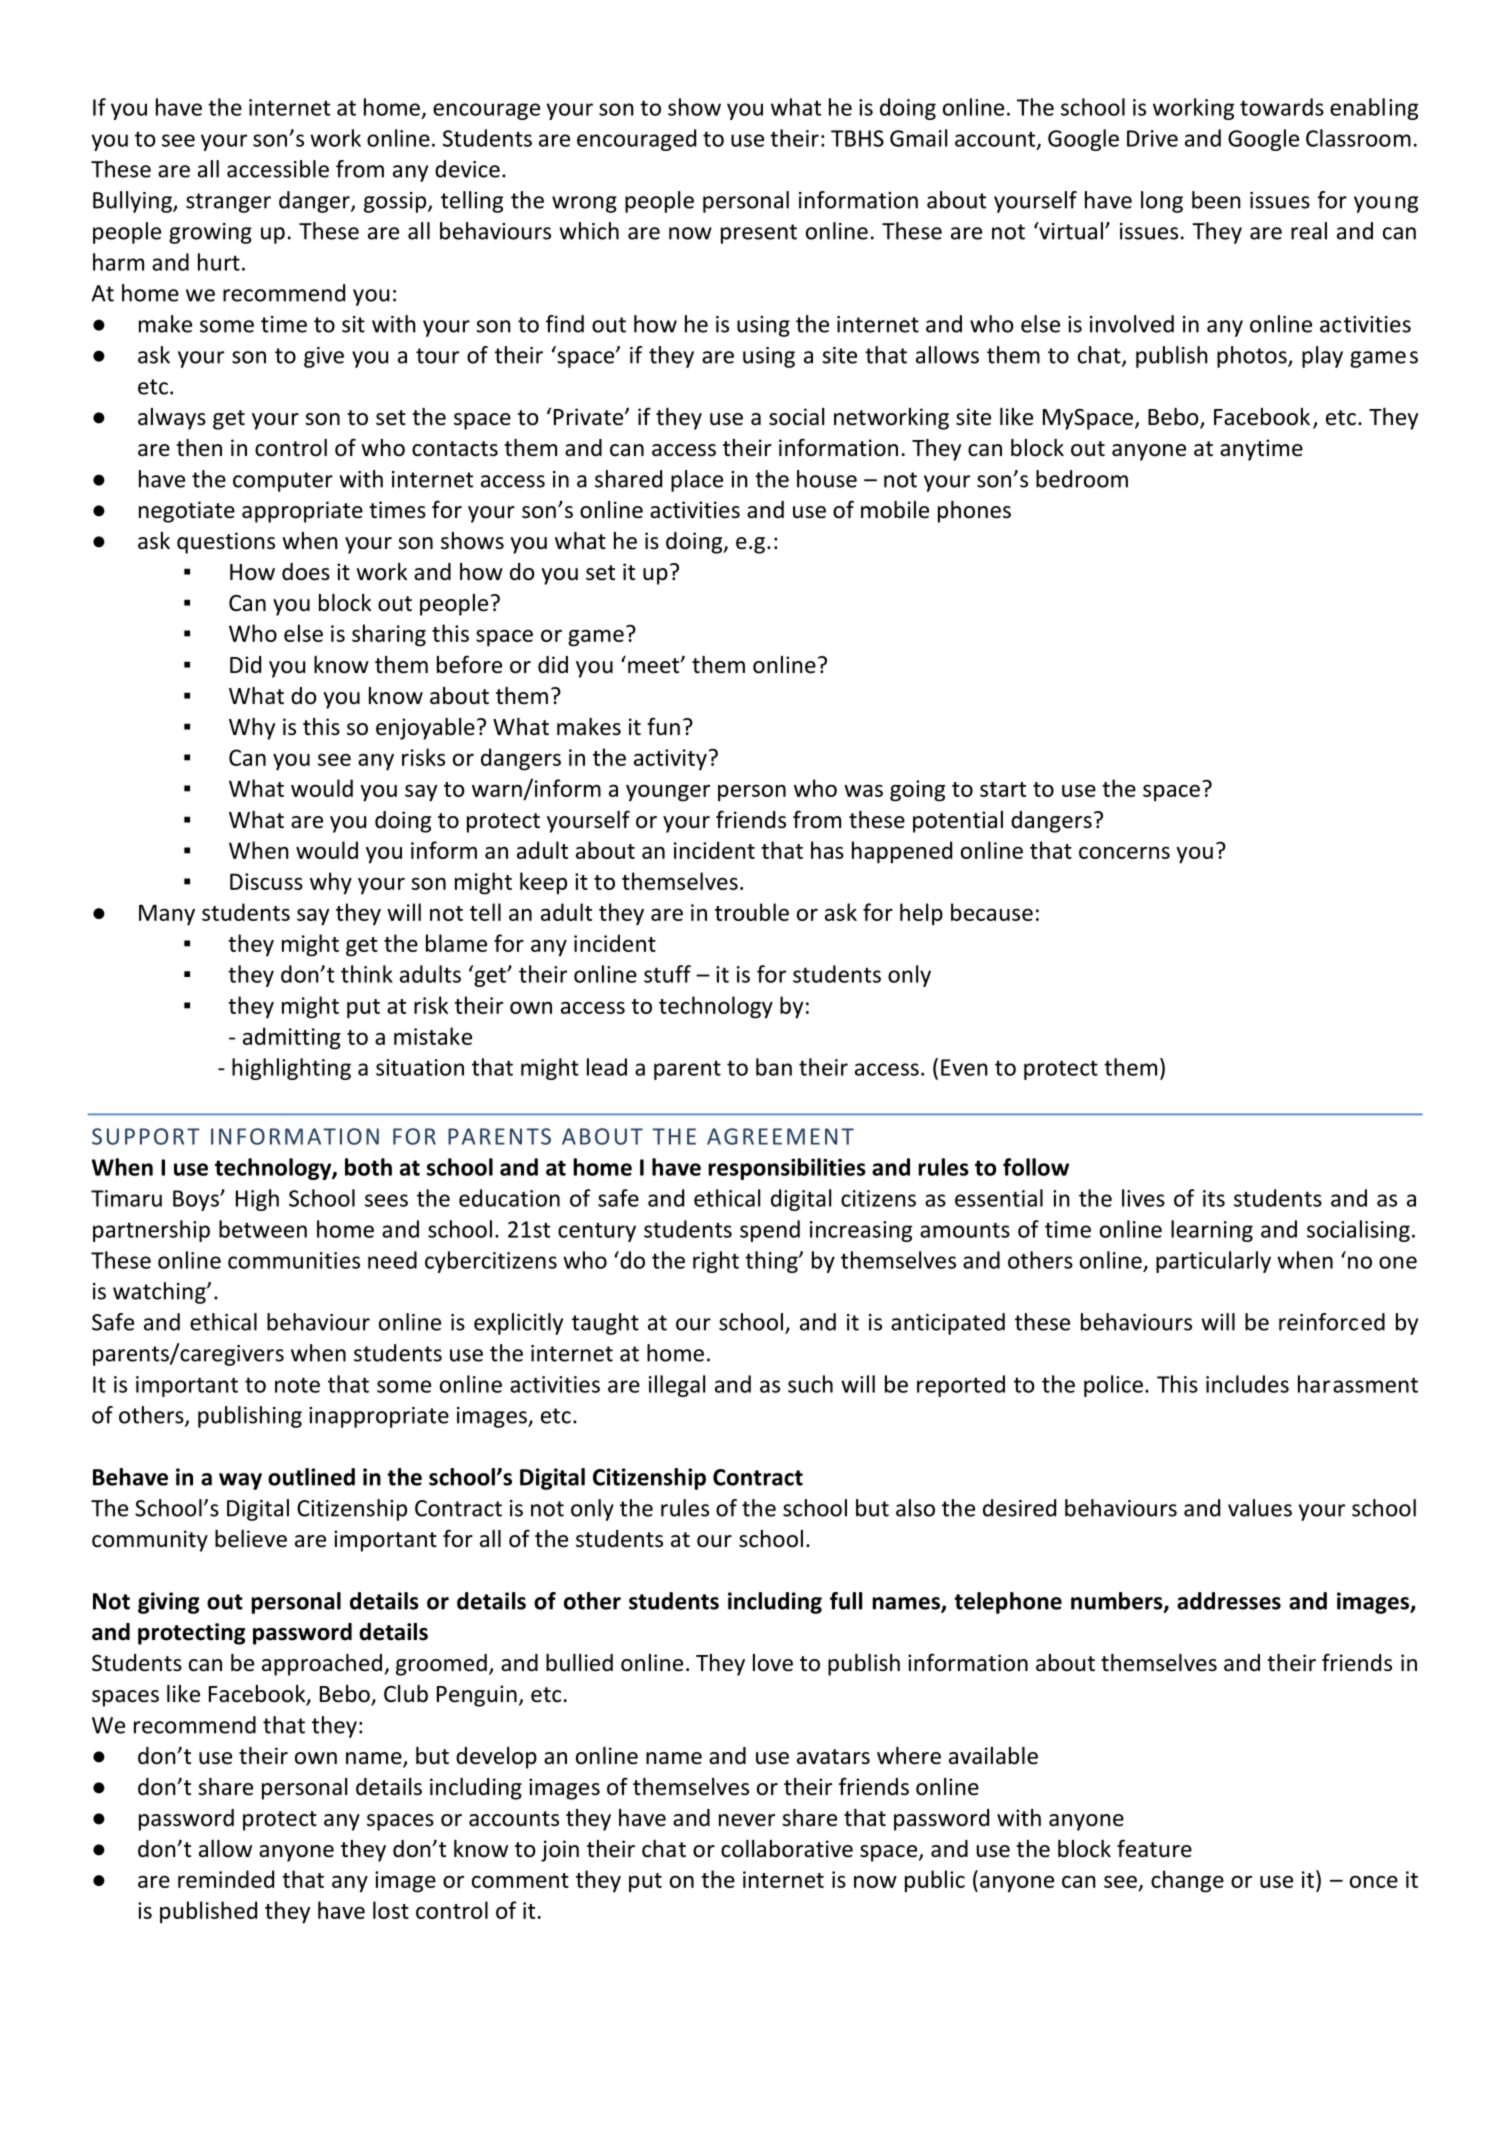  I want to click on reminded, so click(226, 1879).
